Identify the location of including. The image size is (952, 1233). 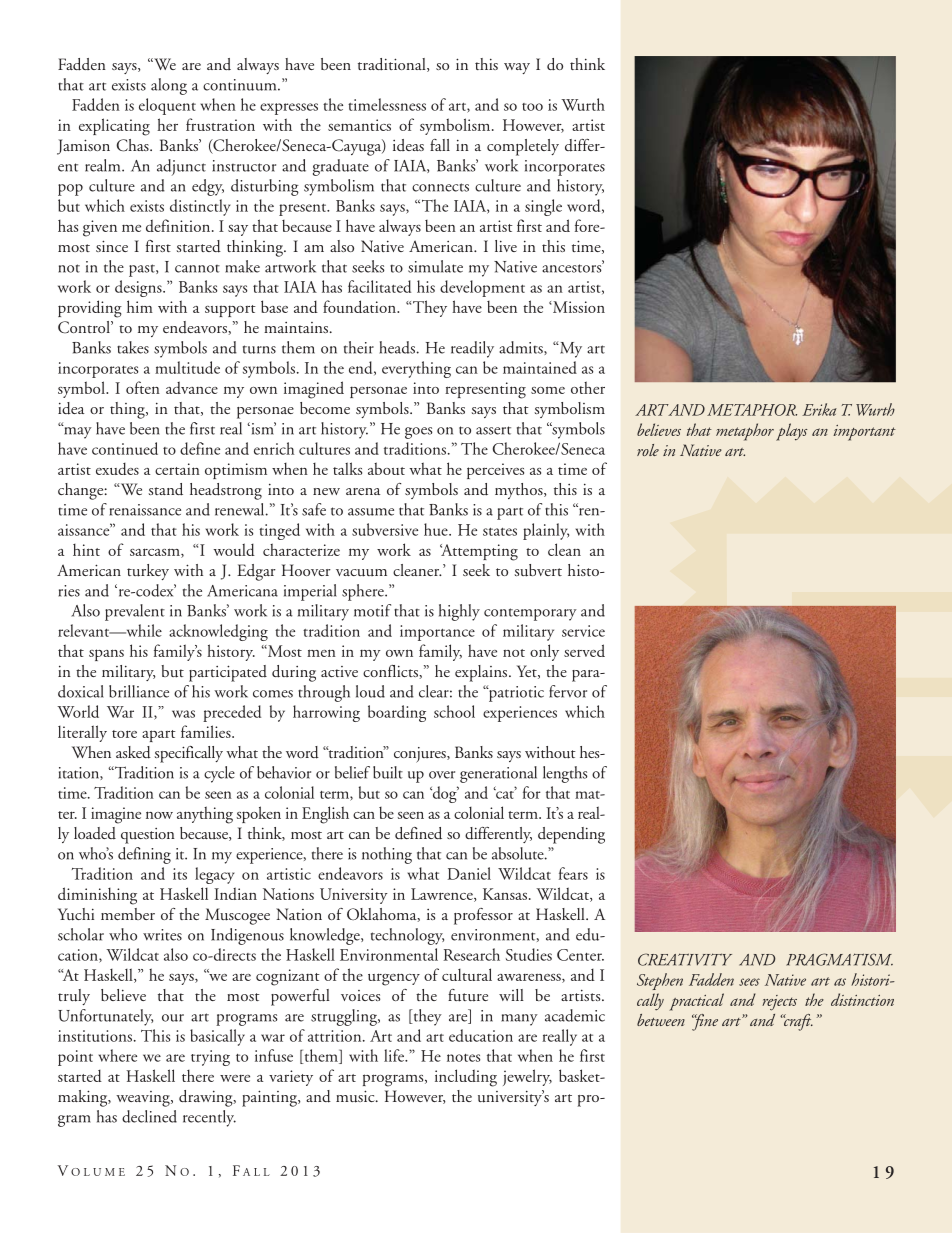
(466, 1078).
